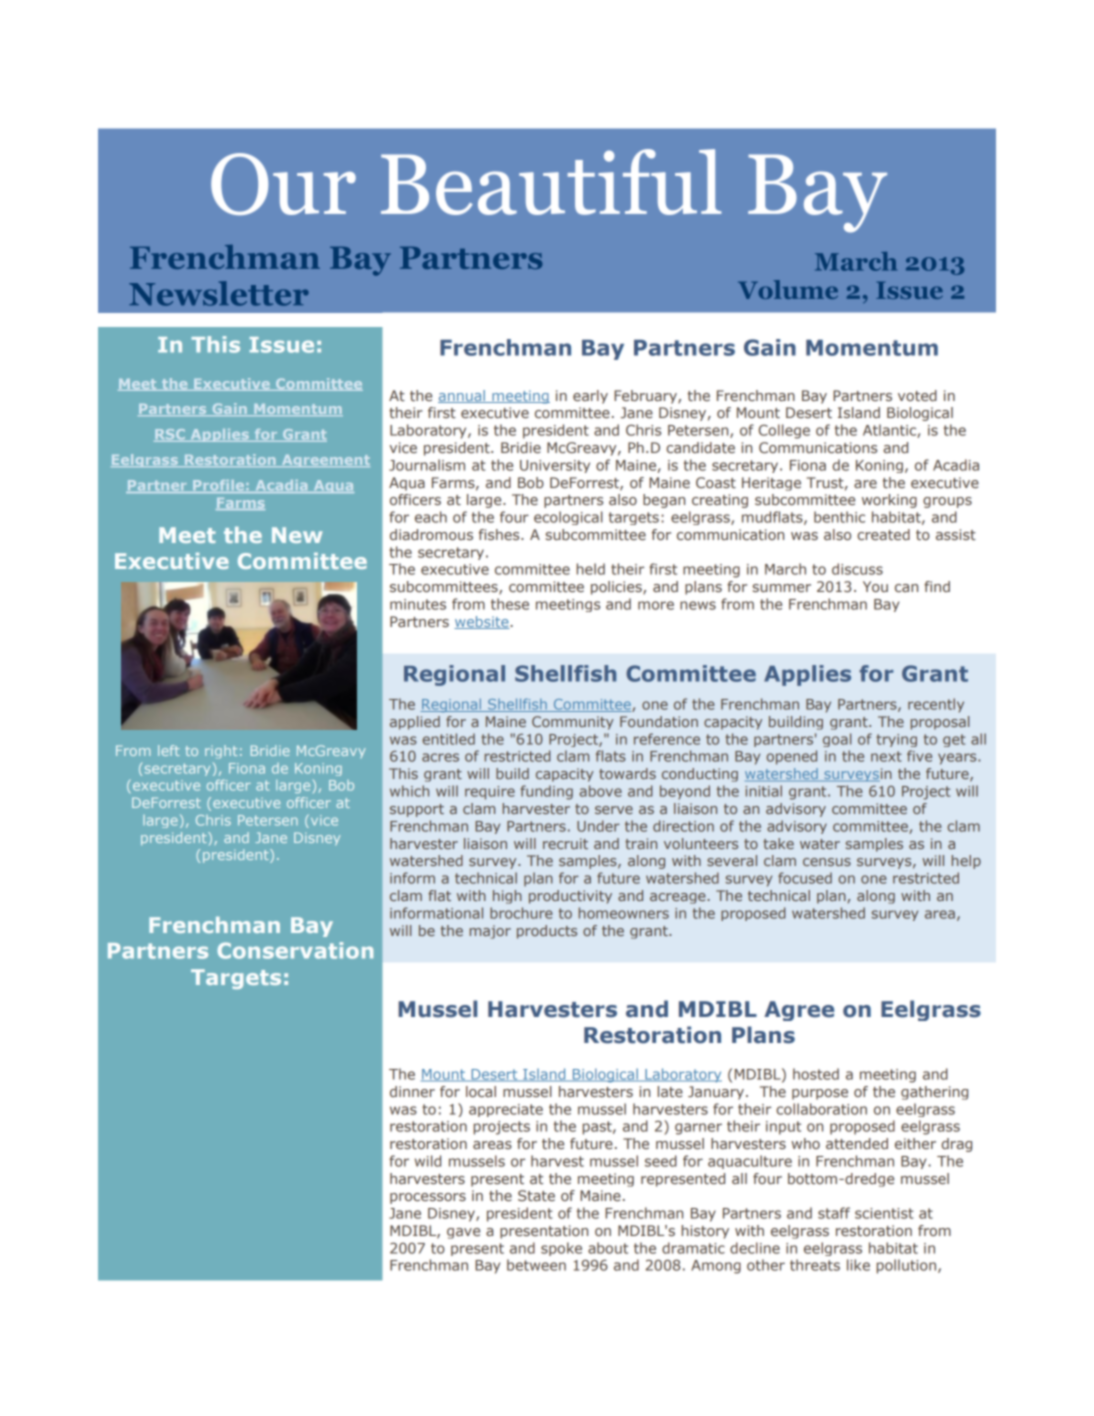 The width and height of the document is (1094, 1416). Describe the element at coordinates (917, 395) in the document. I see `voted` at that location.
